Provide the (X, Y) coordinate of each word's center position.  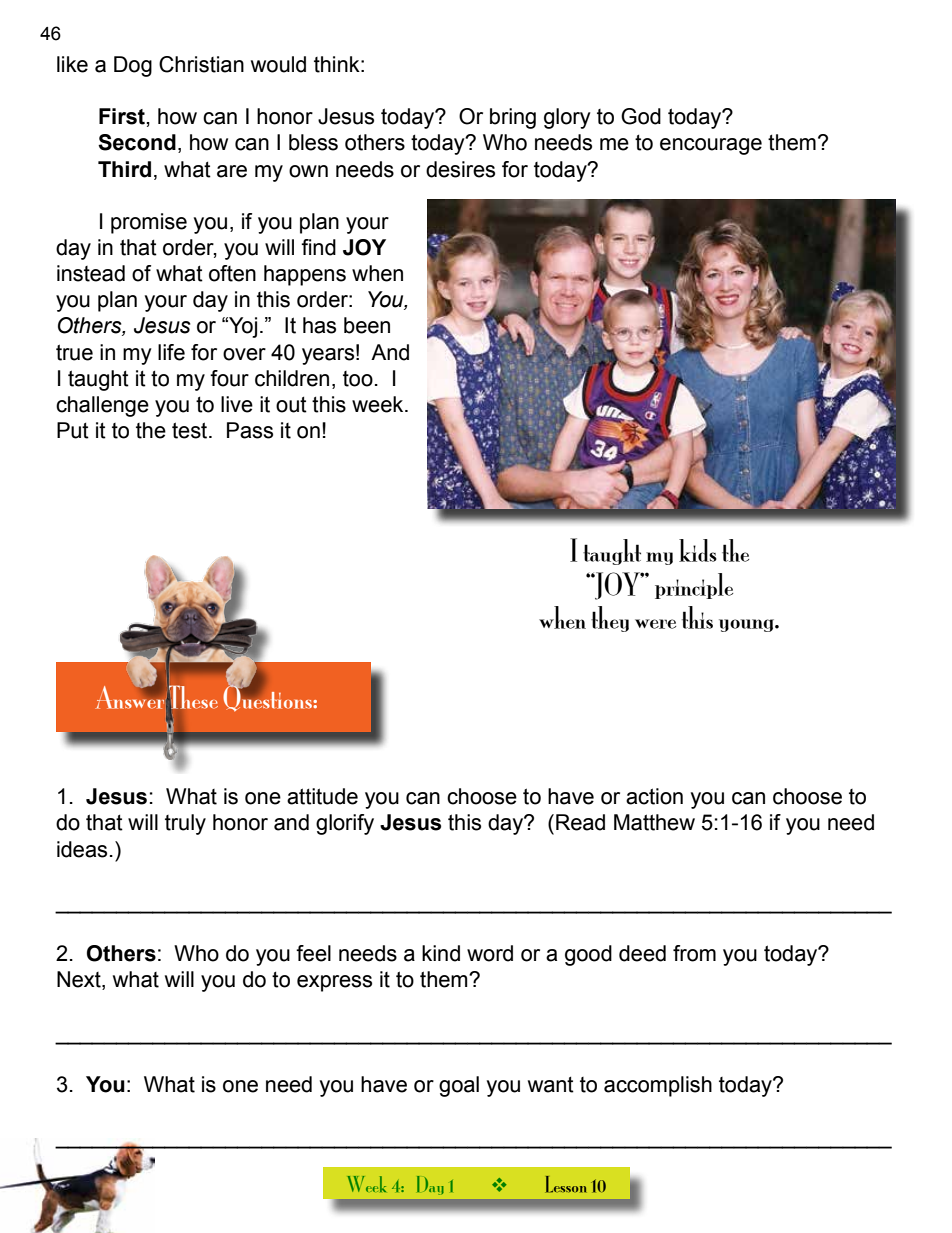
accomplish (658, 1086)
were (655, 624)
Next (80, 980)
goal (459, 1086)
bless (313, 142)
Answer (129, 696)
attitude (322, 796)
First (122, 116)
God (641, 116)
